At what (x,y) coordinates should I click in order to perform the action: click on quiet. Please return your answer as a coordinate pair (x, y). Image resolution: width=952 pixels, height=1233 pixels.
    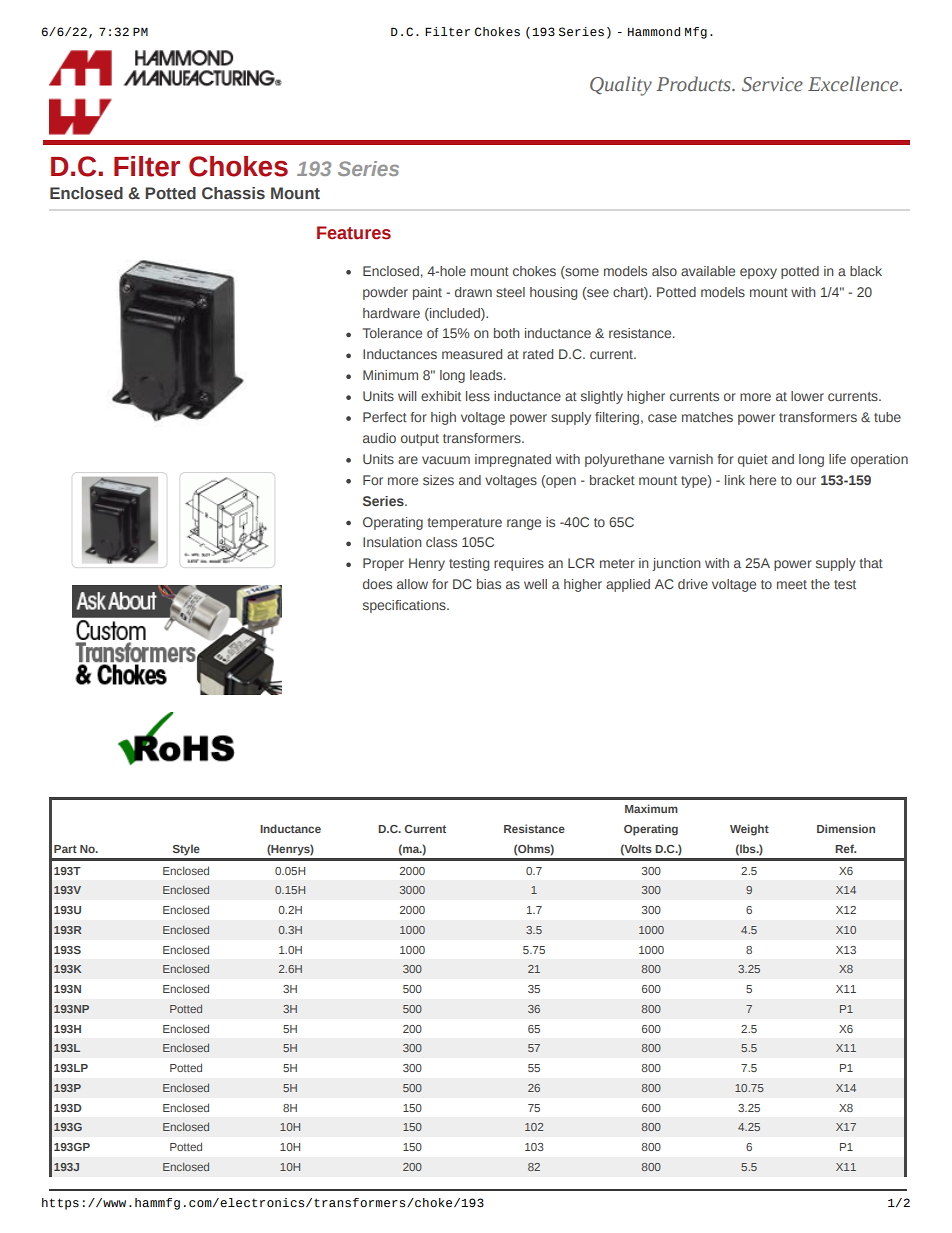
    Looking at the image, I should click on (753, 460).
